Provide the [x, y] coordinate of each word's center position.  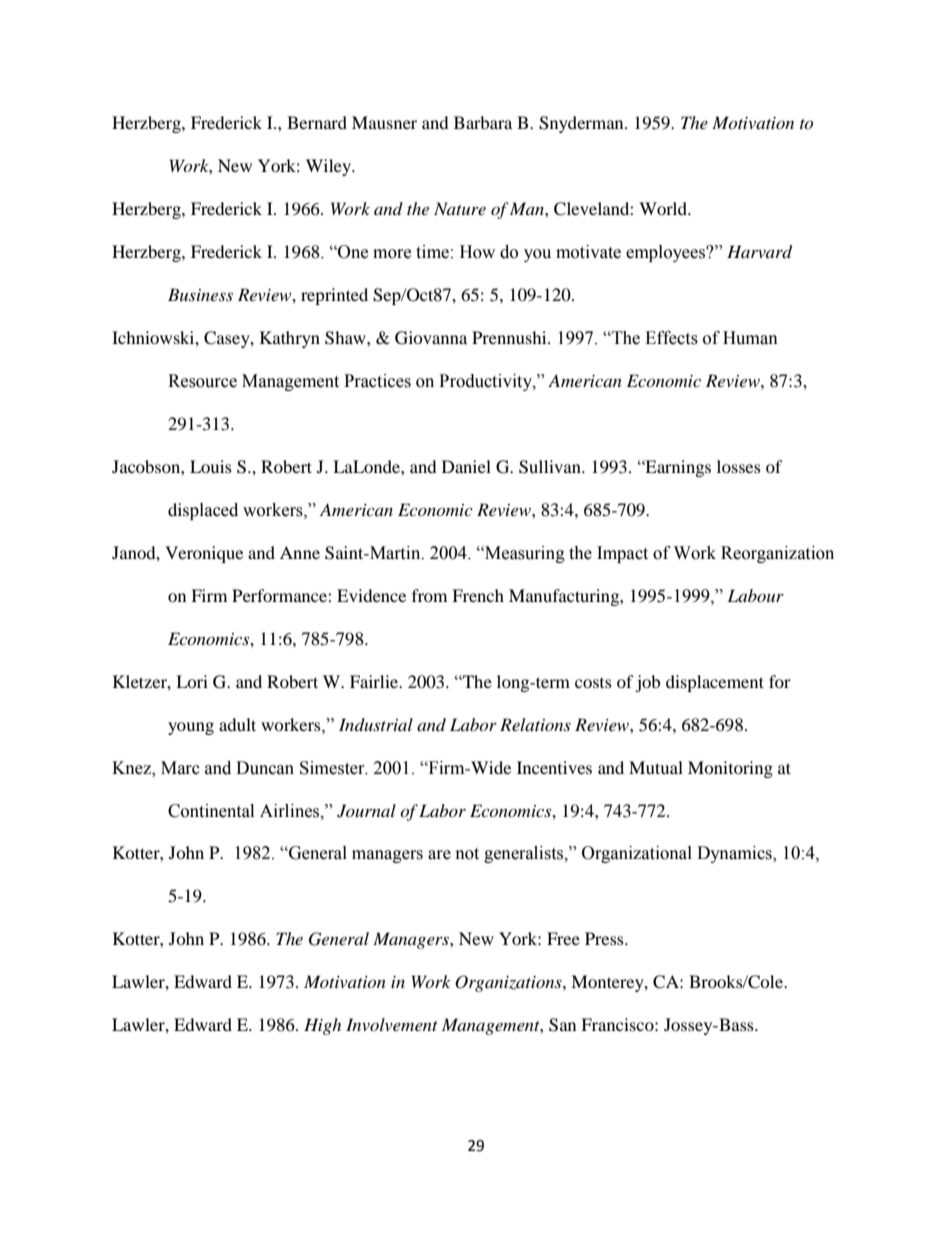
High [322, 1026]
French [478, 595]
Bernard [317, 122]
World [664, 208]
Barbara [483, 122]
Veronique [204, 554]
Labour [755, 595]
